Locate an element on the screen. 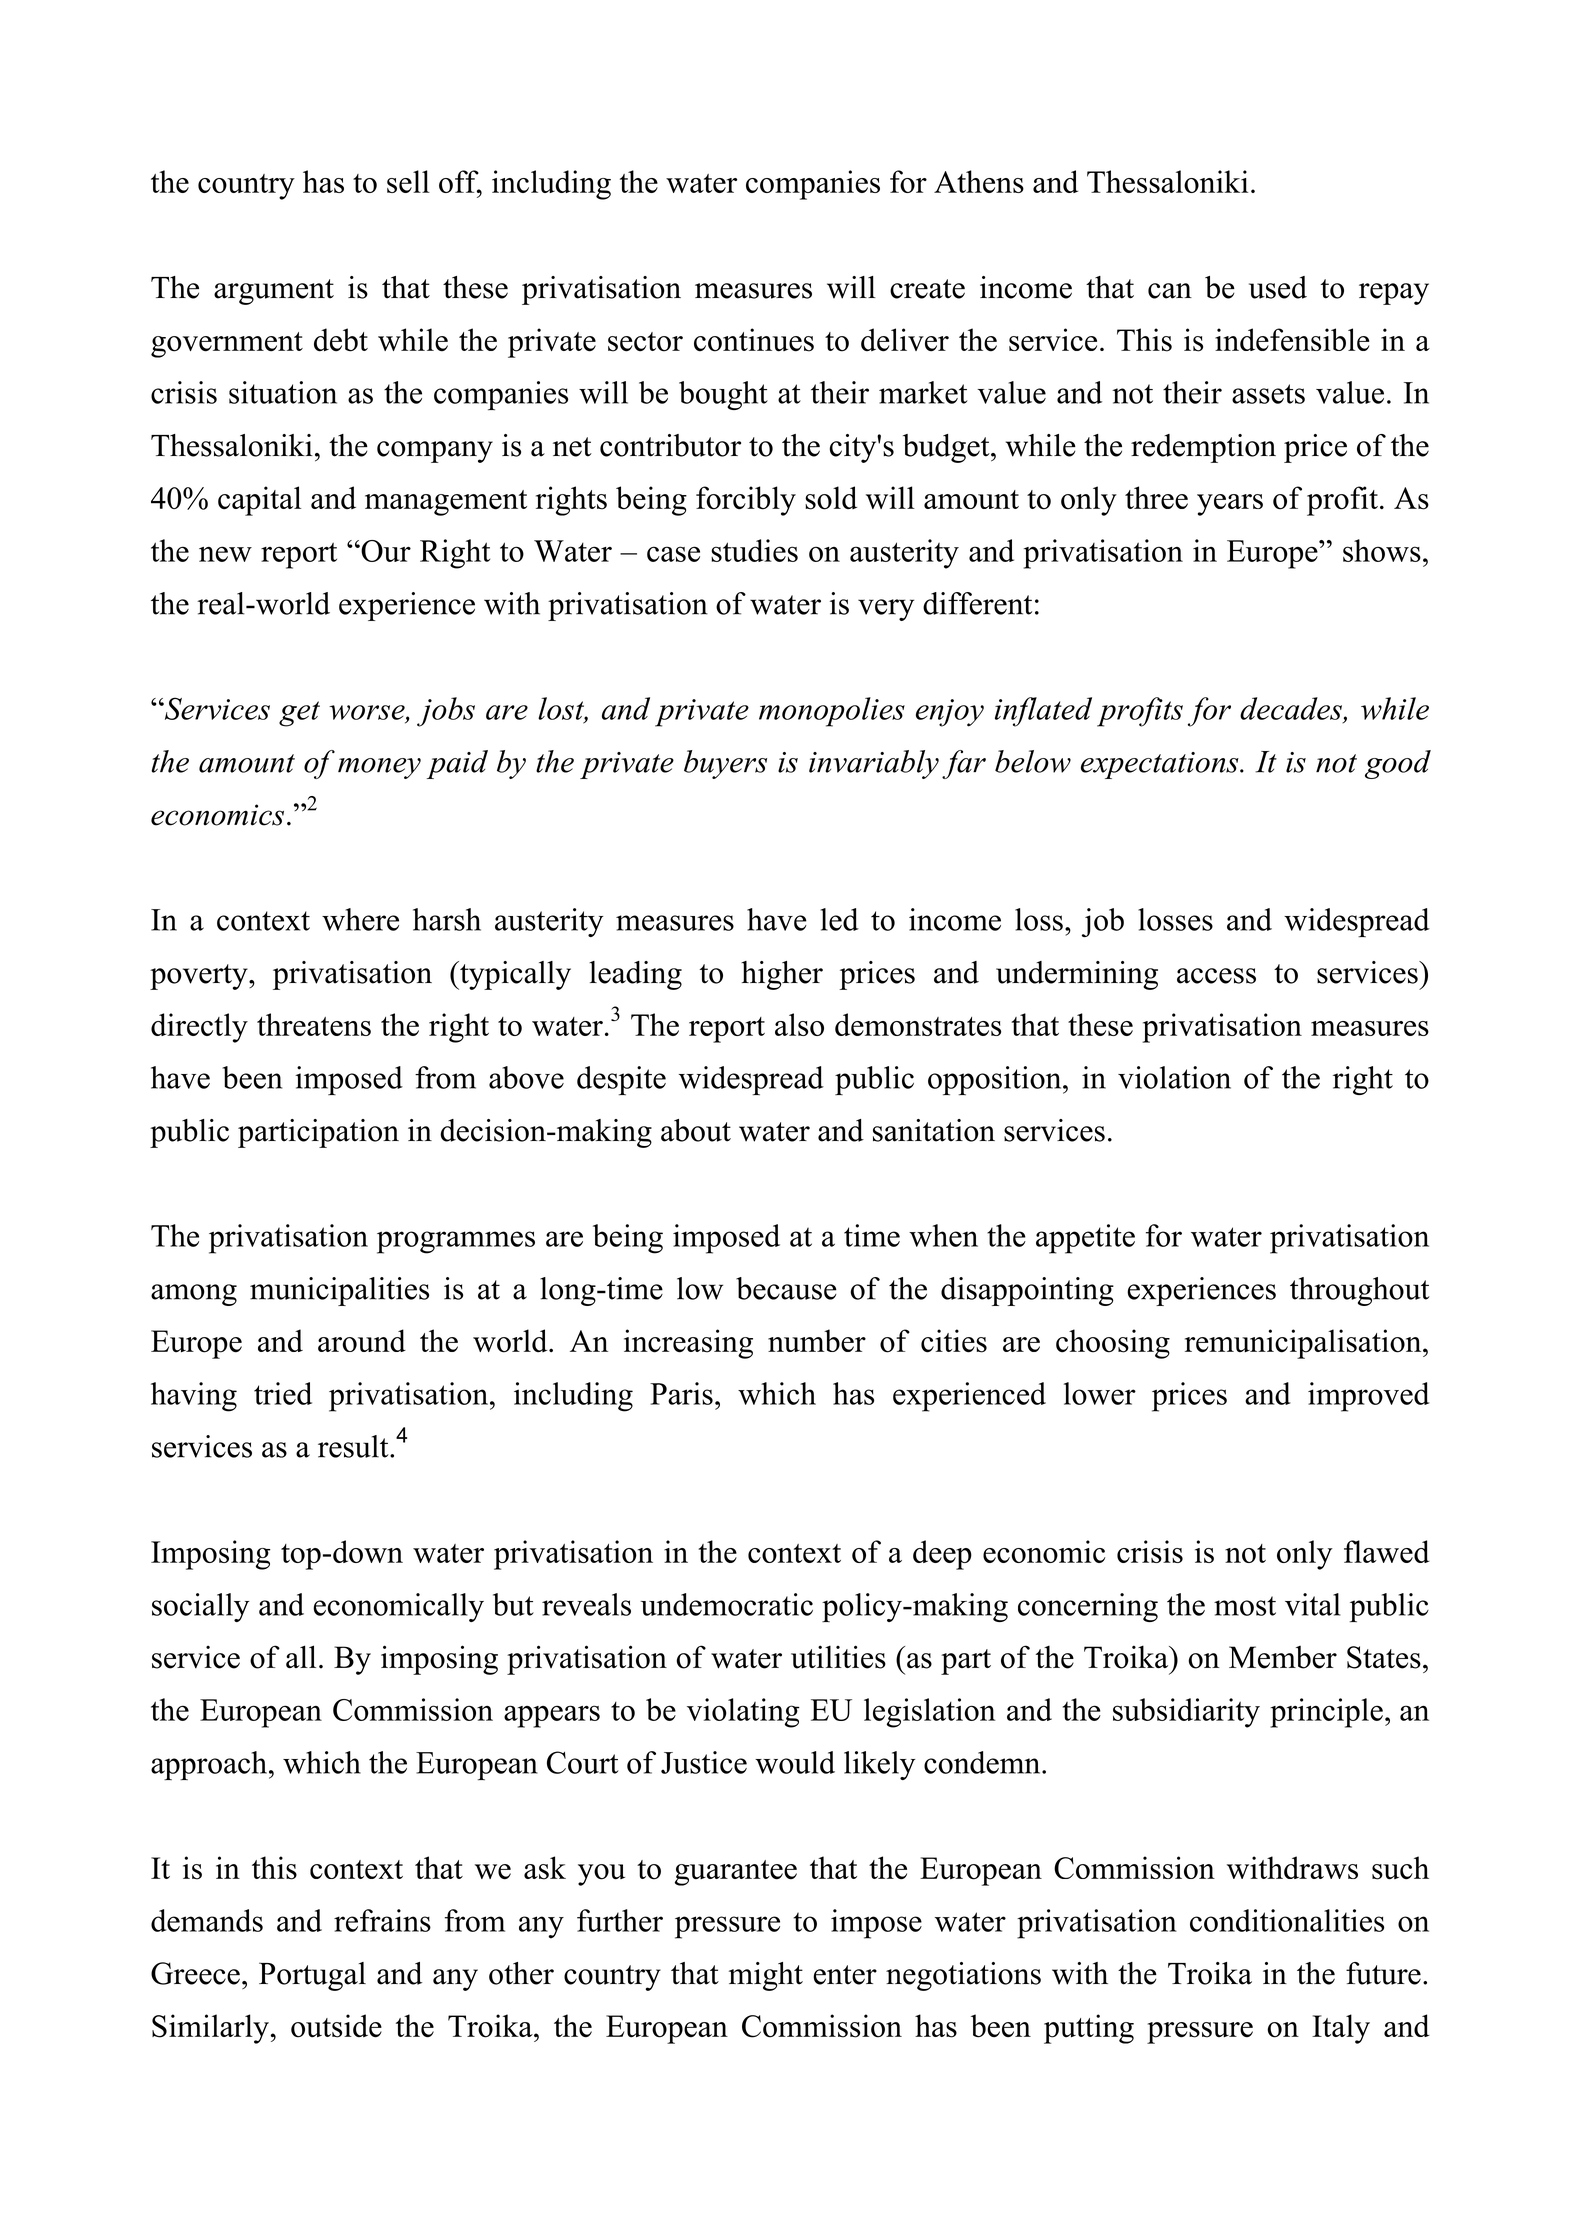  might is located at coordinates (766, 1976).
